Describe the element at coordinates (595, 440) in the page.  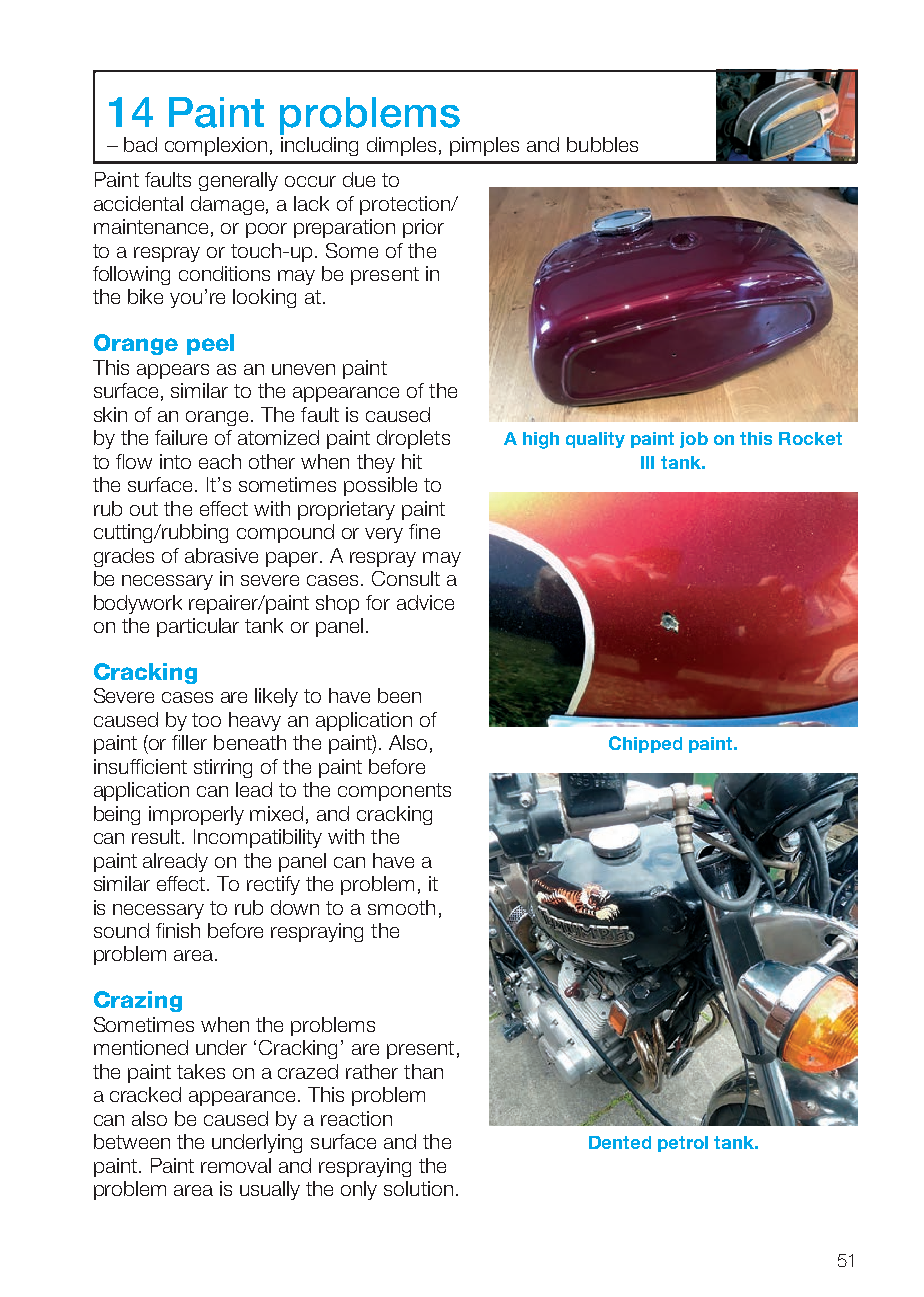
I see `quality` at that location.
